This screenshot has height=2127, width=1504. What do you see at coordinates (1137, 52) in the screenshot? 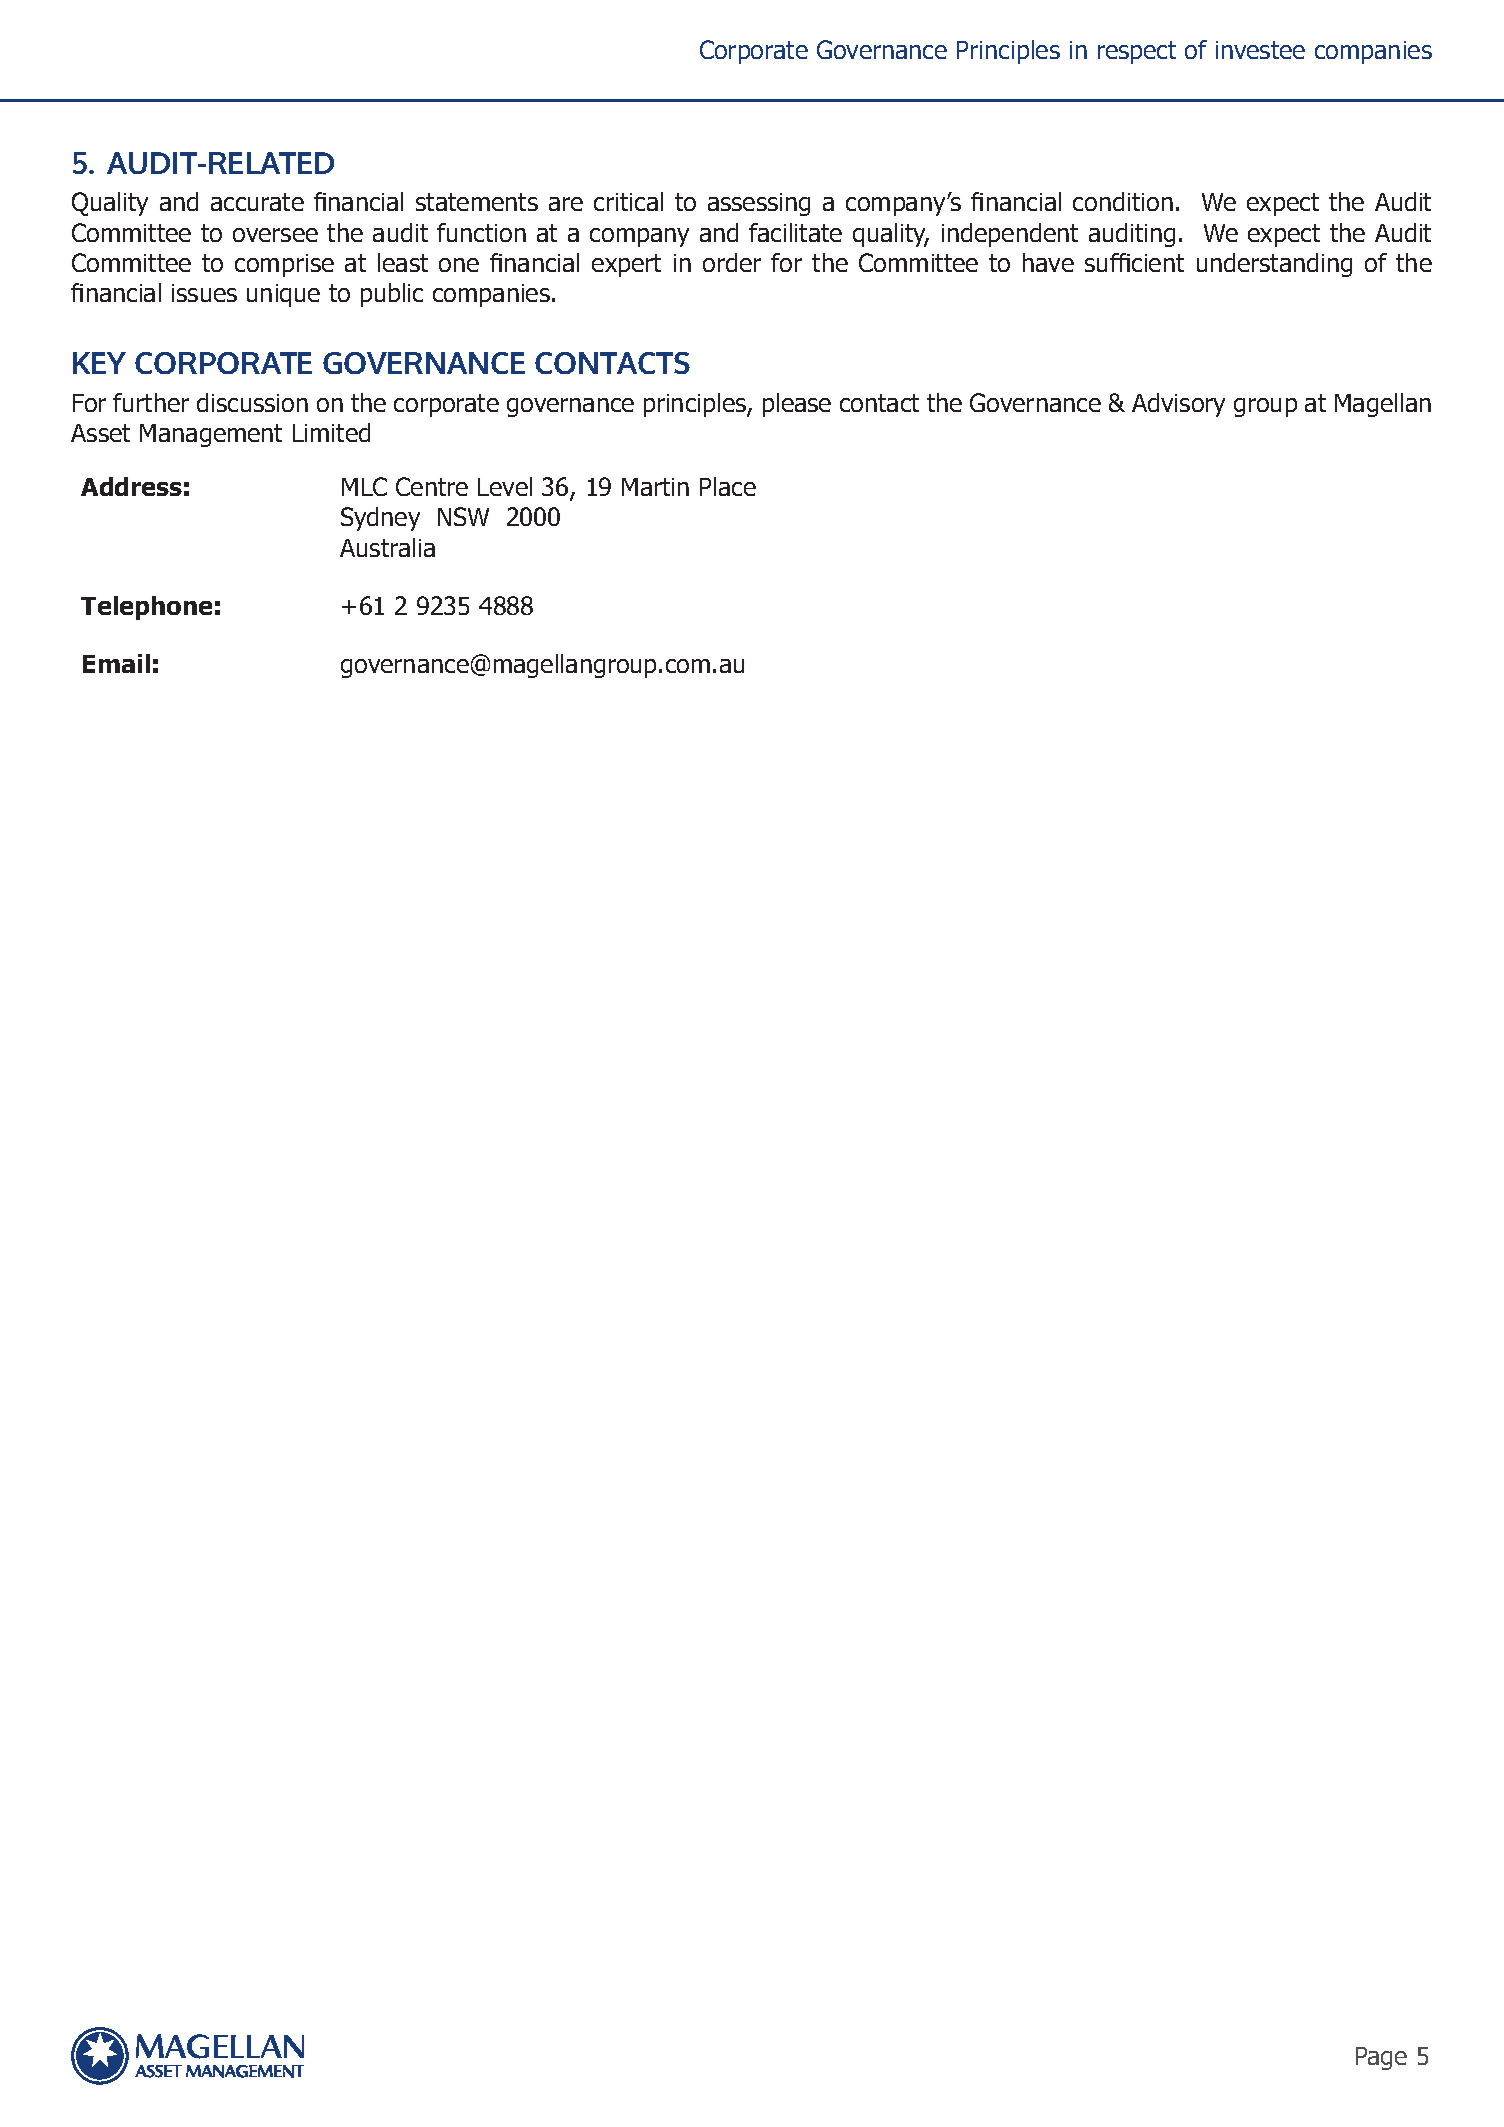
I see `respect` at bounding box center [1137, 52].
